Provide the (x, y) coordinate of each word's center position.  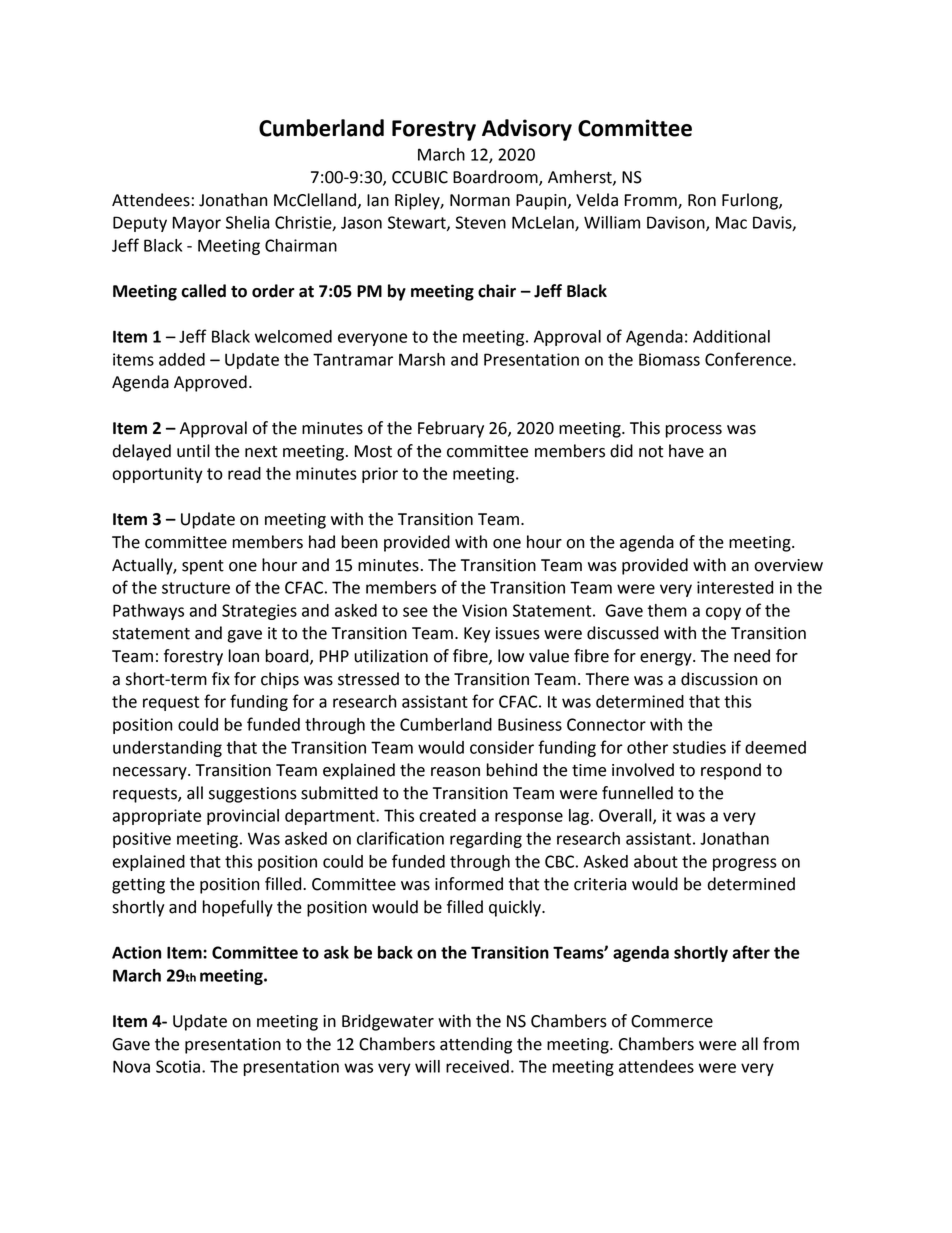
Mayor (197, 224)
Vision (484, 610)
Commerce (672, 1021)
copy (723, 613)
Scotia (178, 1066)
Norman (480, 200)
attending (476, 1045)
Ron (702, 200)
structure (196, 588)
